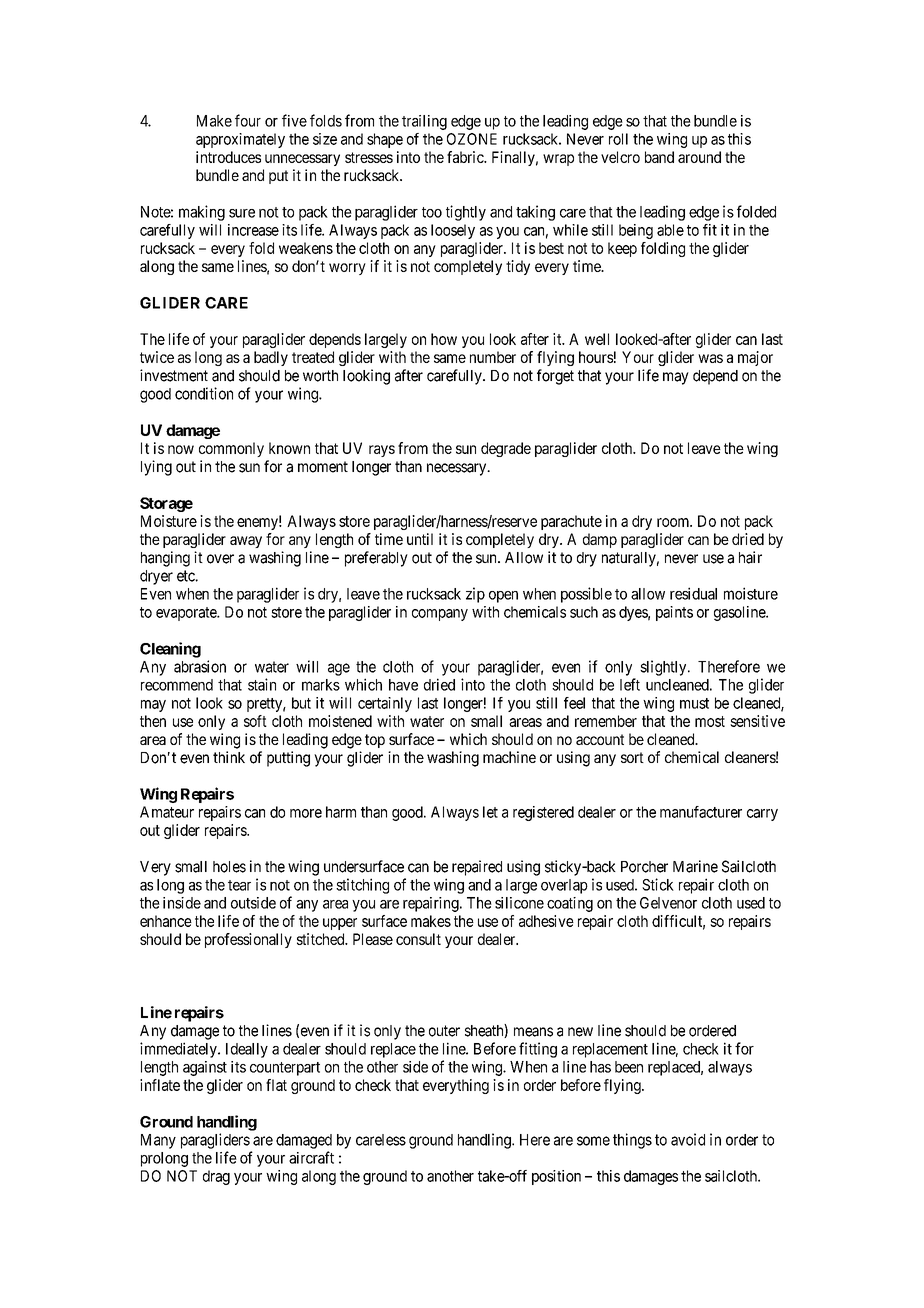 The height and width of the document is (1308, 924). I want to click on most, so click(710, 721).
